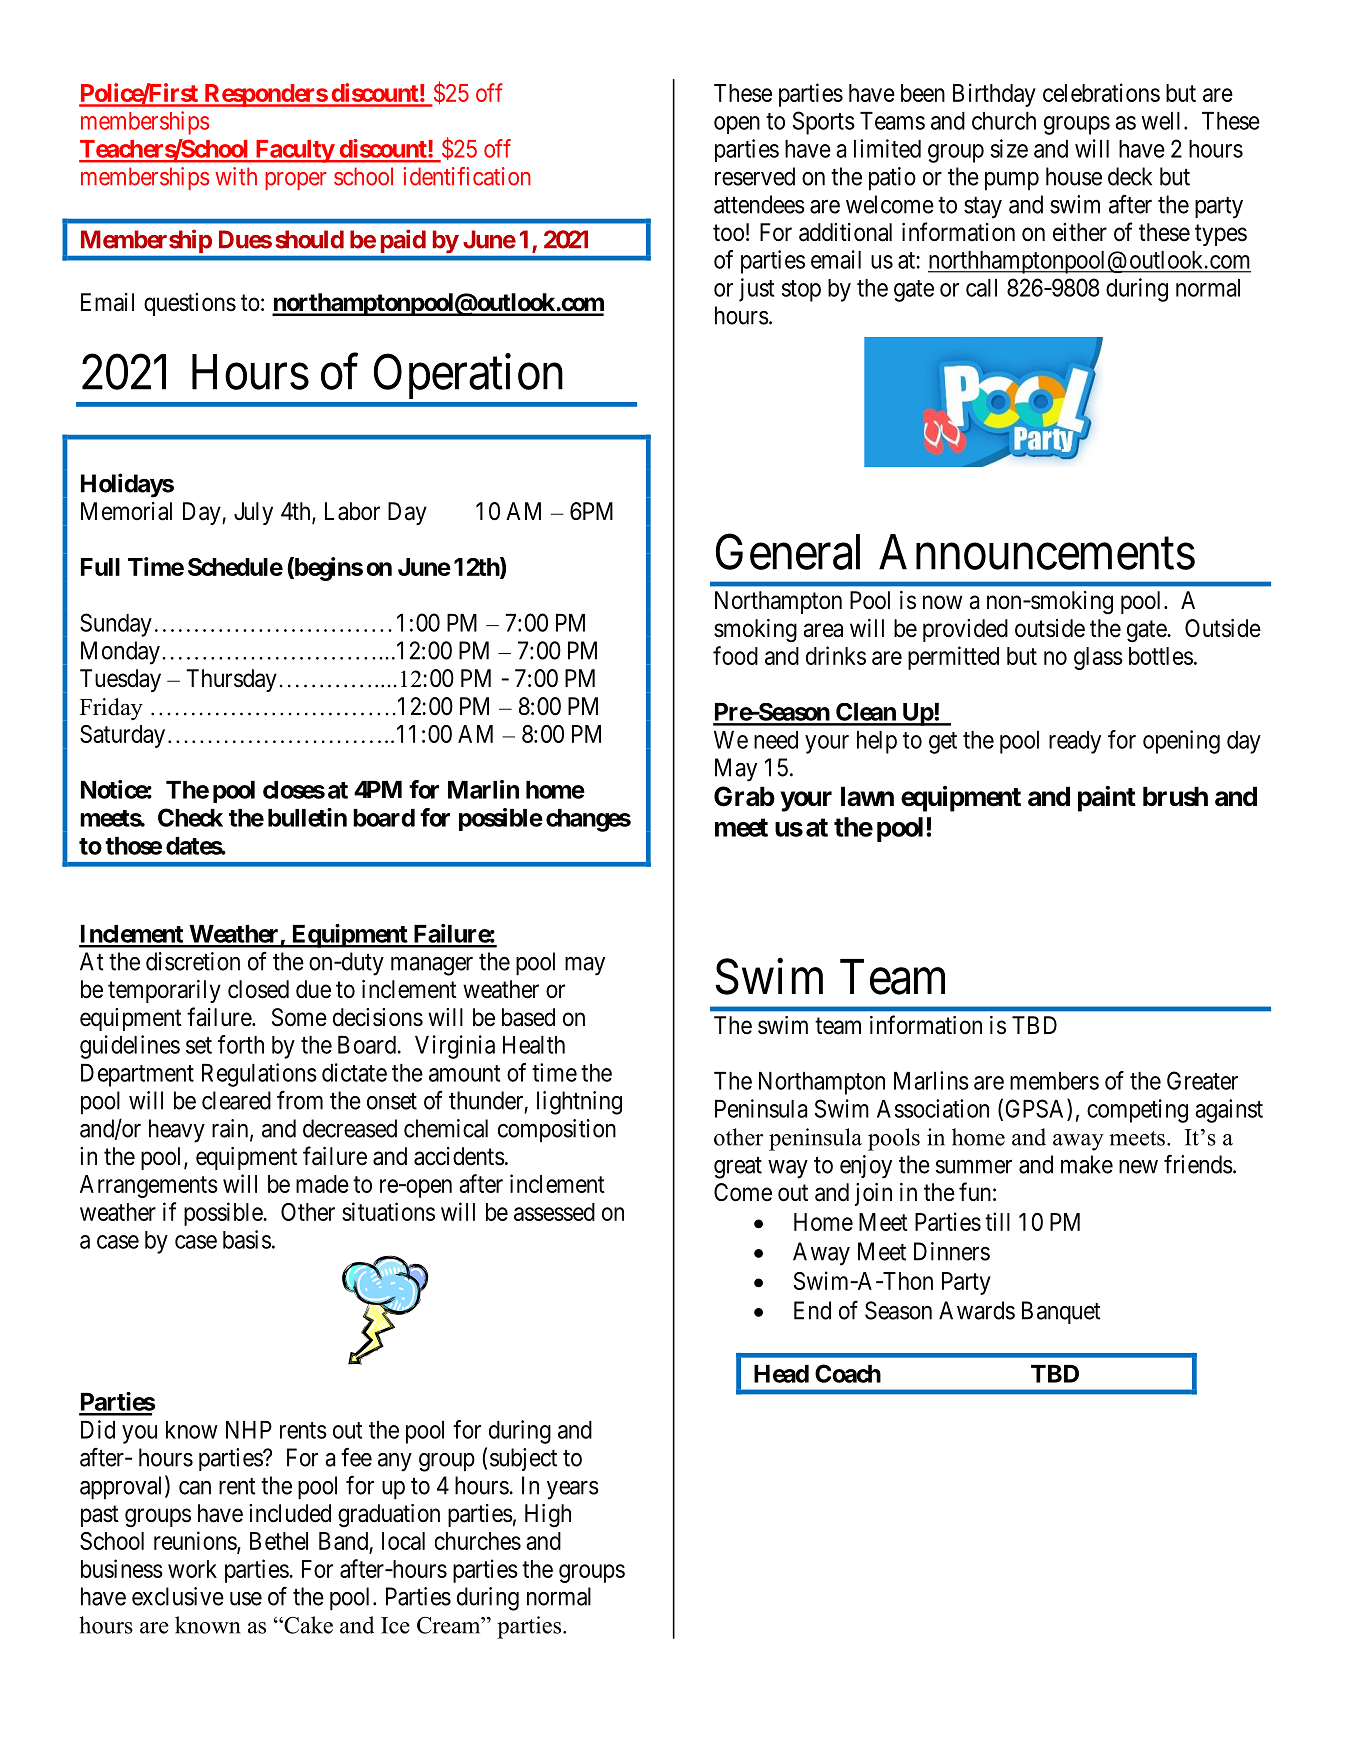  What do you see at coordinates (548, 1516) in the page?
I see `High` at bounding box center [548, 1516].
